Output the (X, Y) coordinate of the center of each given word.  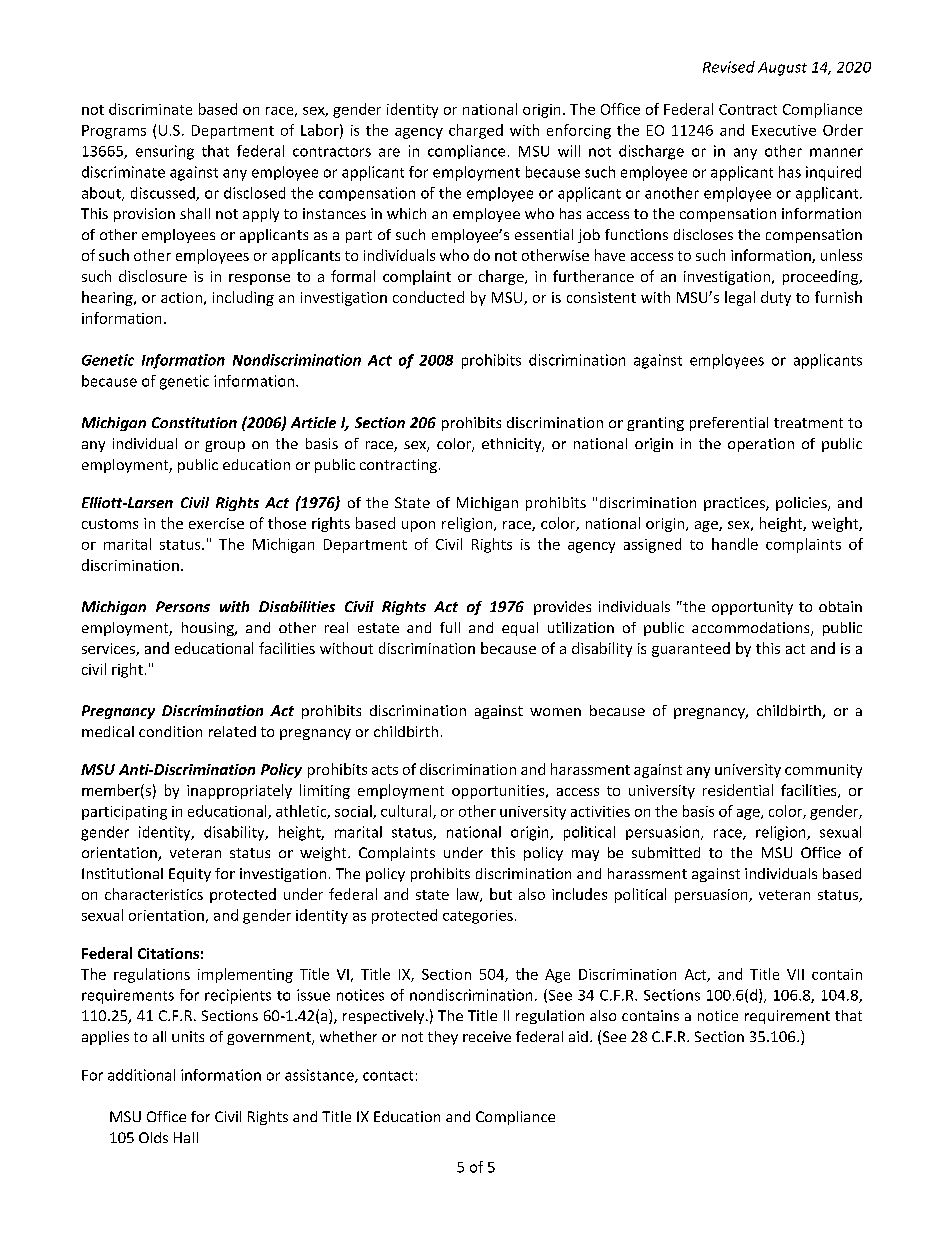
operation (761, 445)
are (389, 152)
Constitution (194, 422)
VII (795, 974)
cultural (407, 812)
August (782, 69)
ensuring (165, 152)
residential (738, 790)
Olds (153, 1137)
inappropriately (239, 791)
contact (388, 1076)
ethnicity (513, 445)
